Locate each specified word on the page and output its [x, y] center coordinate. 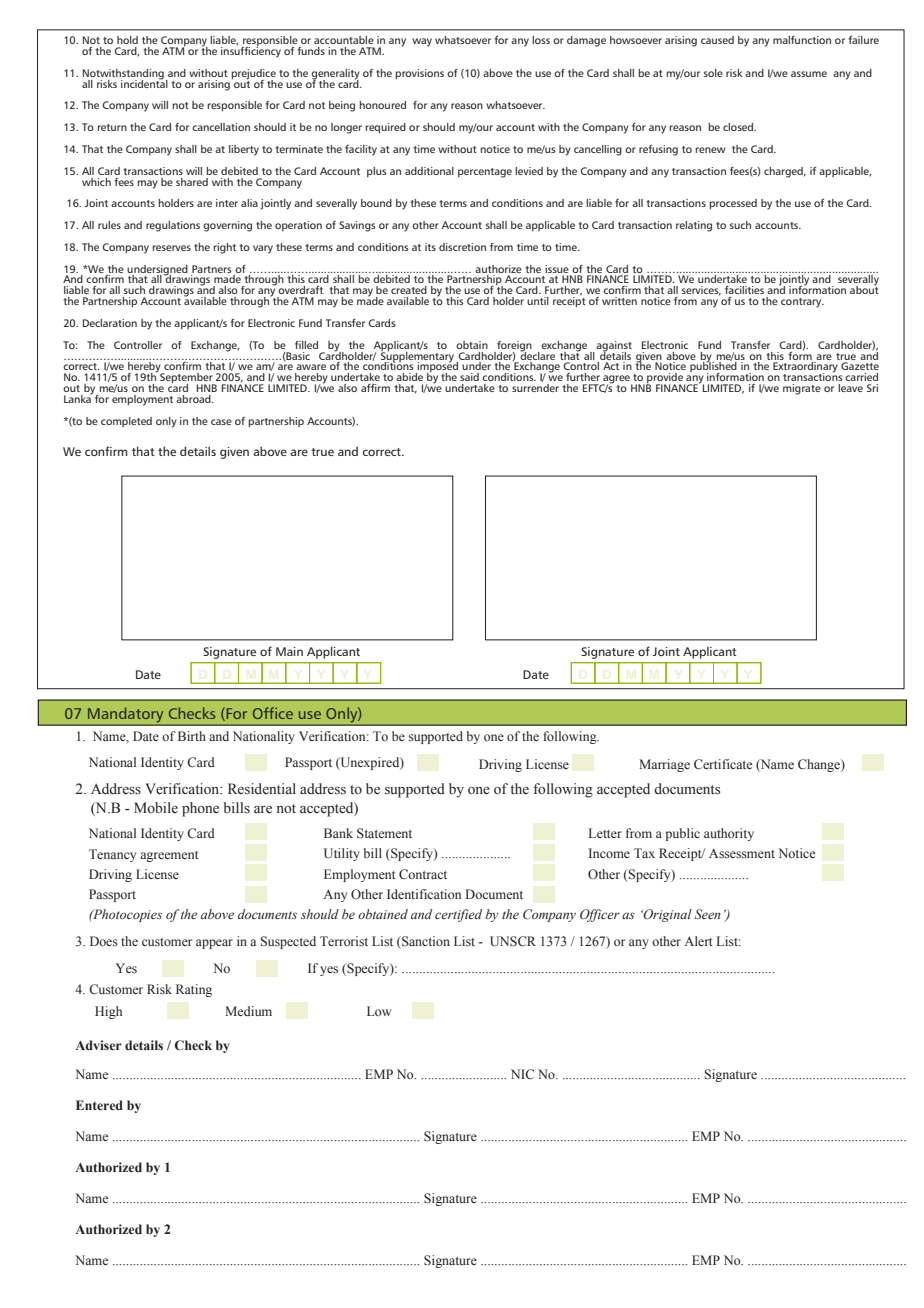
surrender [535, 388]
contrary [802, 303]
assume [809, 74]
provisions [420, 74]
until [538, 301]
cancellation [221, 127]
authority [729, 834]
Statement [384, 833]
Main [289, 651]
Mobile [156, 807]
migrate [802, 389]
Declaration [110, 323]
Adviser [98, 1045]
